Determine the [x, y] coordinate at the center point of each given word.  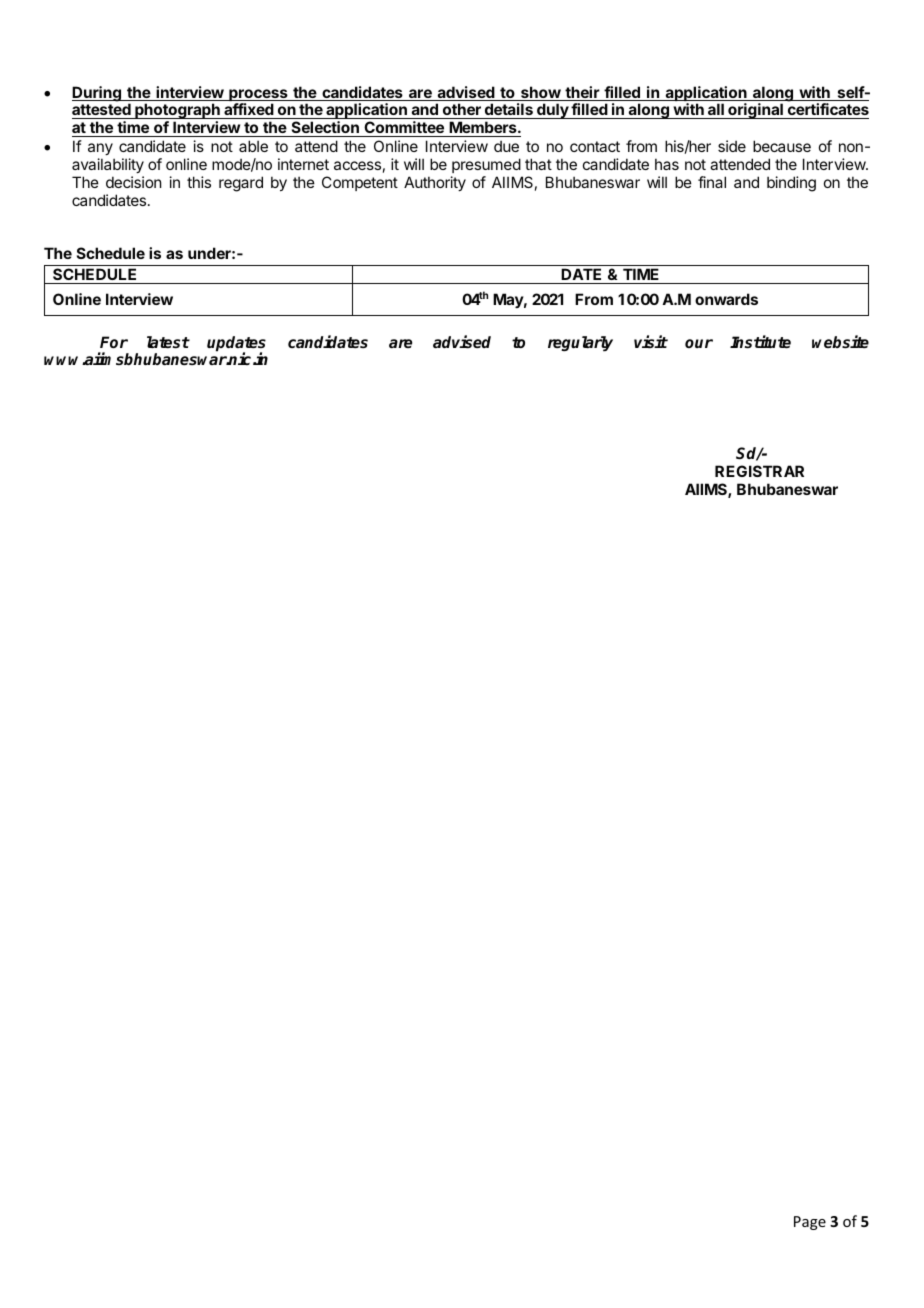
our [699, 343]
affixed [249, 111]
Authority [435, 183]
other [461, 111]
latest [168, 342]
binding [791, 184]
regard [241, 184]
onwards [726, 299]
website [840, 342]
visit [651, 342]
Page [810, 1223]
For [114, 342]
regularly [580, 344]
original [755, 111]
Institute [760, 342]
